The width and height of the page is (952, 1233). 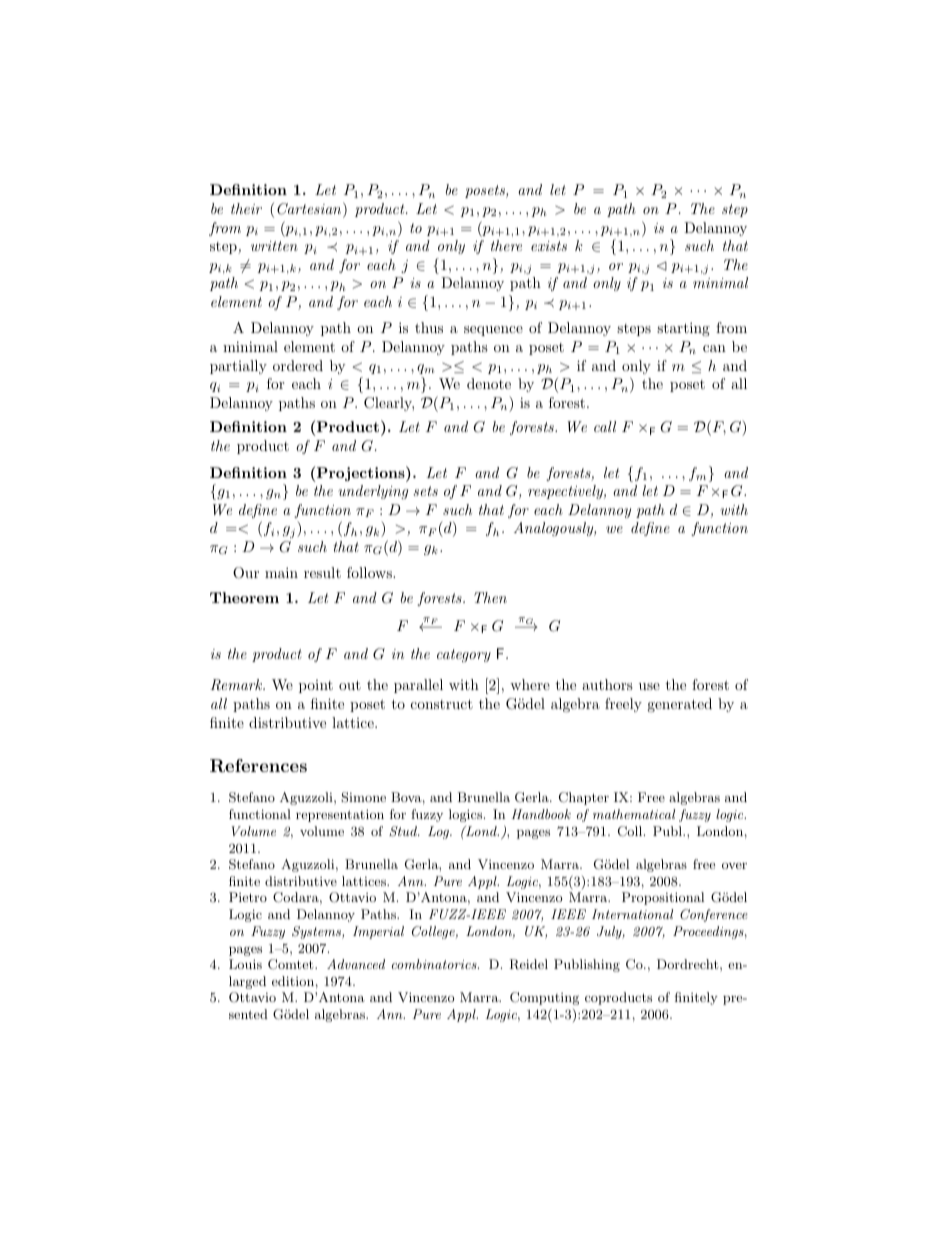 What do you see at coordinates (649, 686) in the page?
I see `use` at bounding box center [649, 686].
